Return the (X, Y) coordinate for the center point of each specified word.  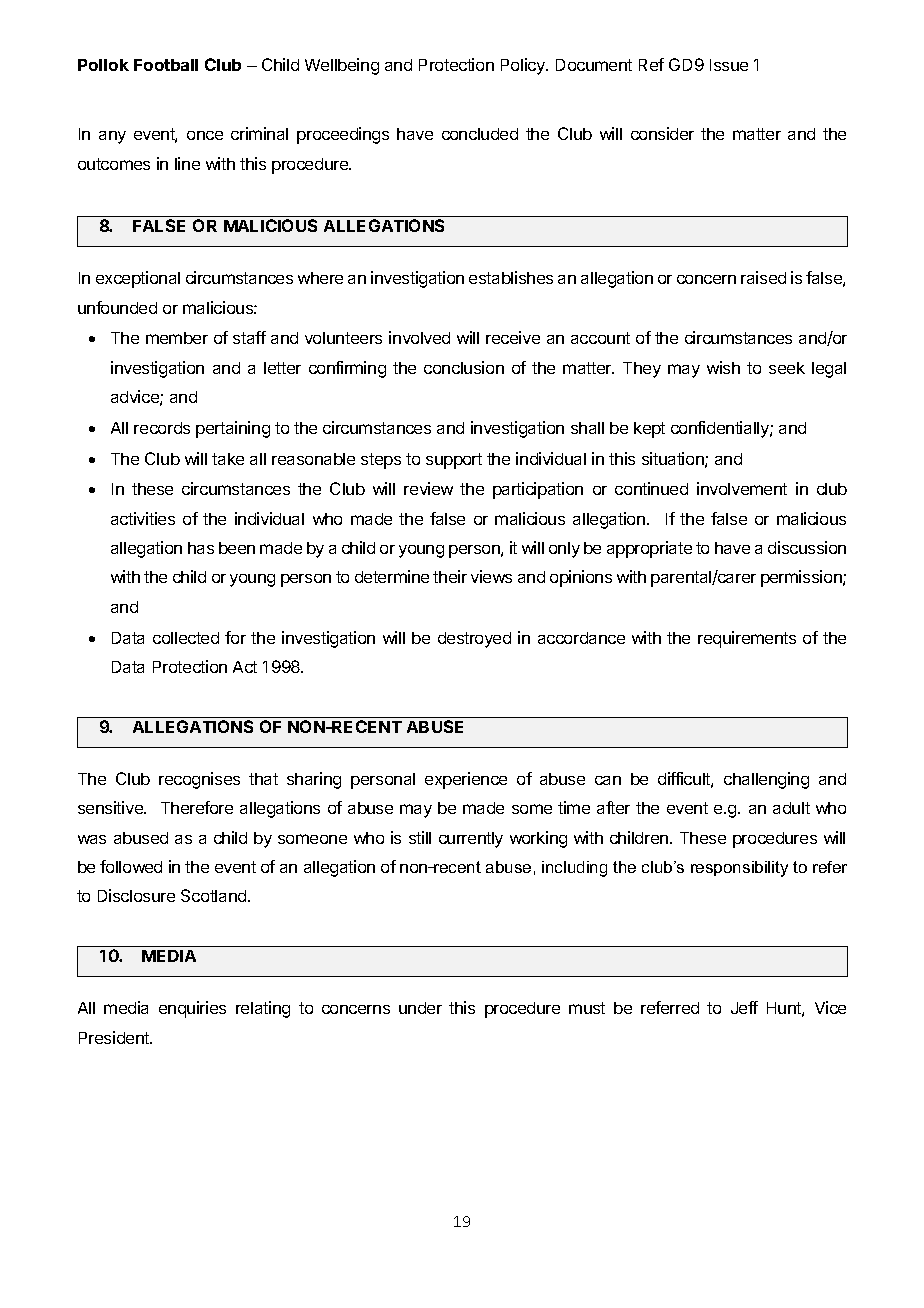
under (420, 1008)
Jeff (744, 1007)
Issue (729, 65)
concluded (480, 134)
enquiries (192, 1009)
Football (166, 65)
